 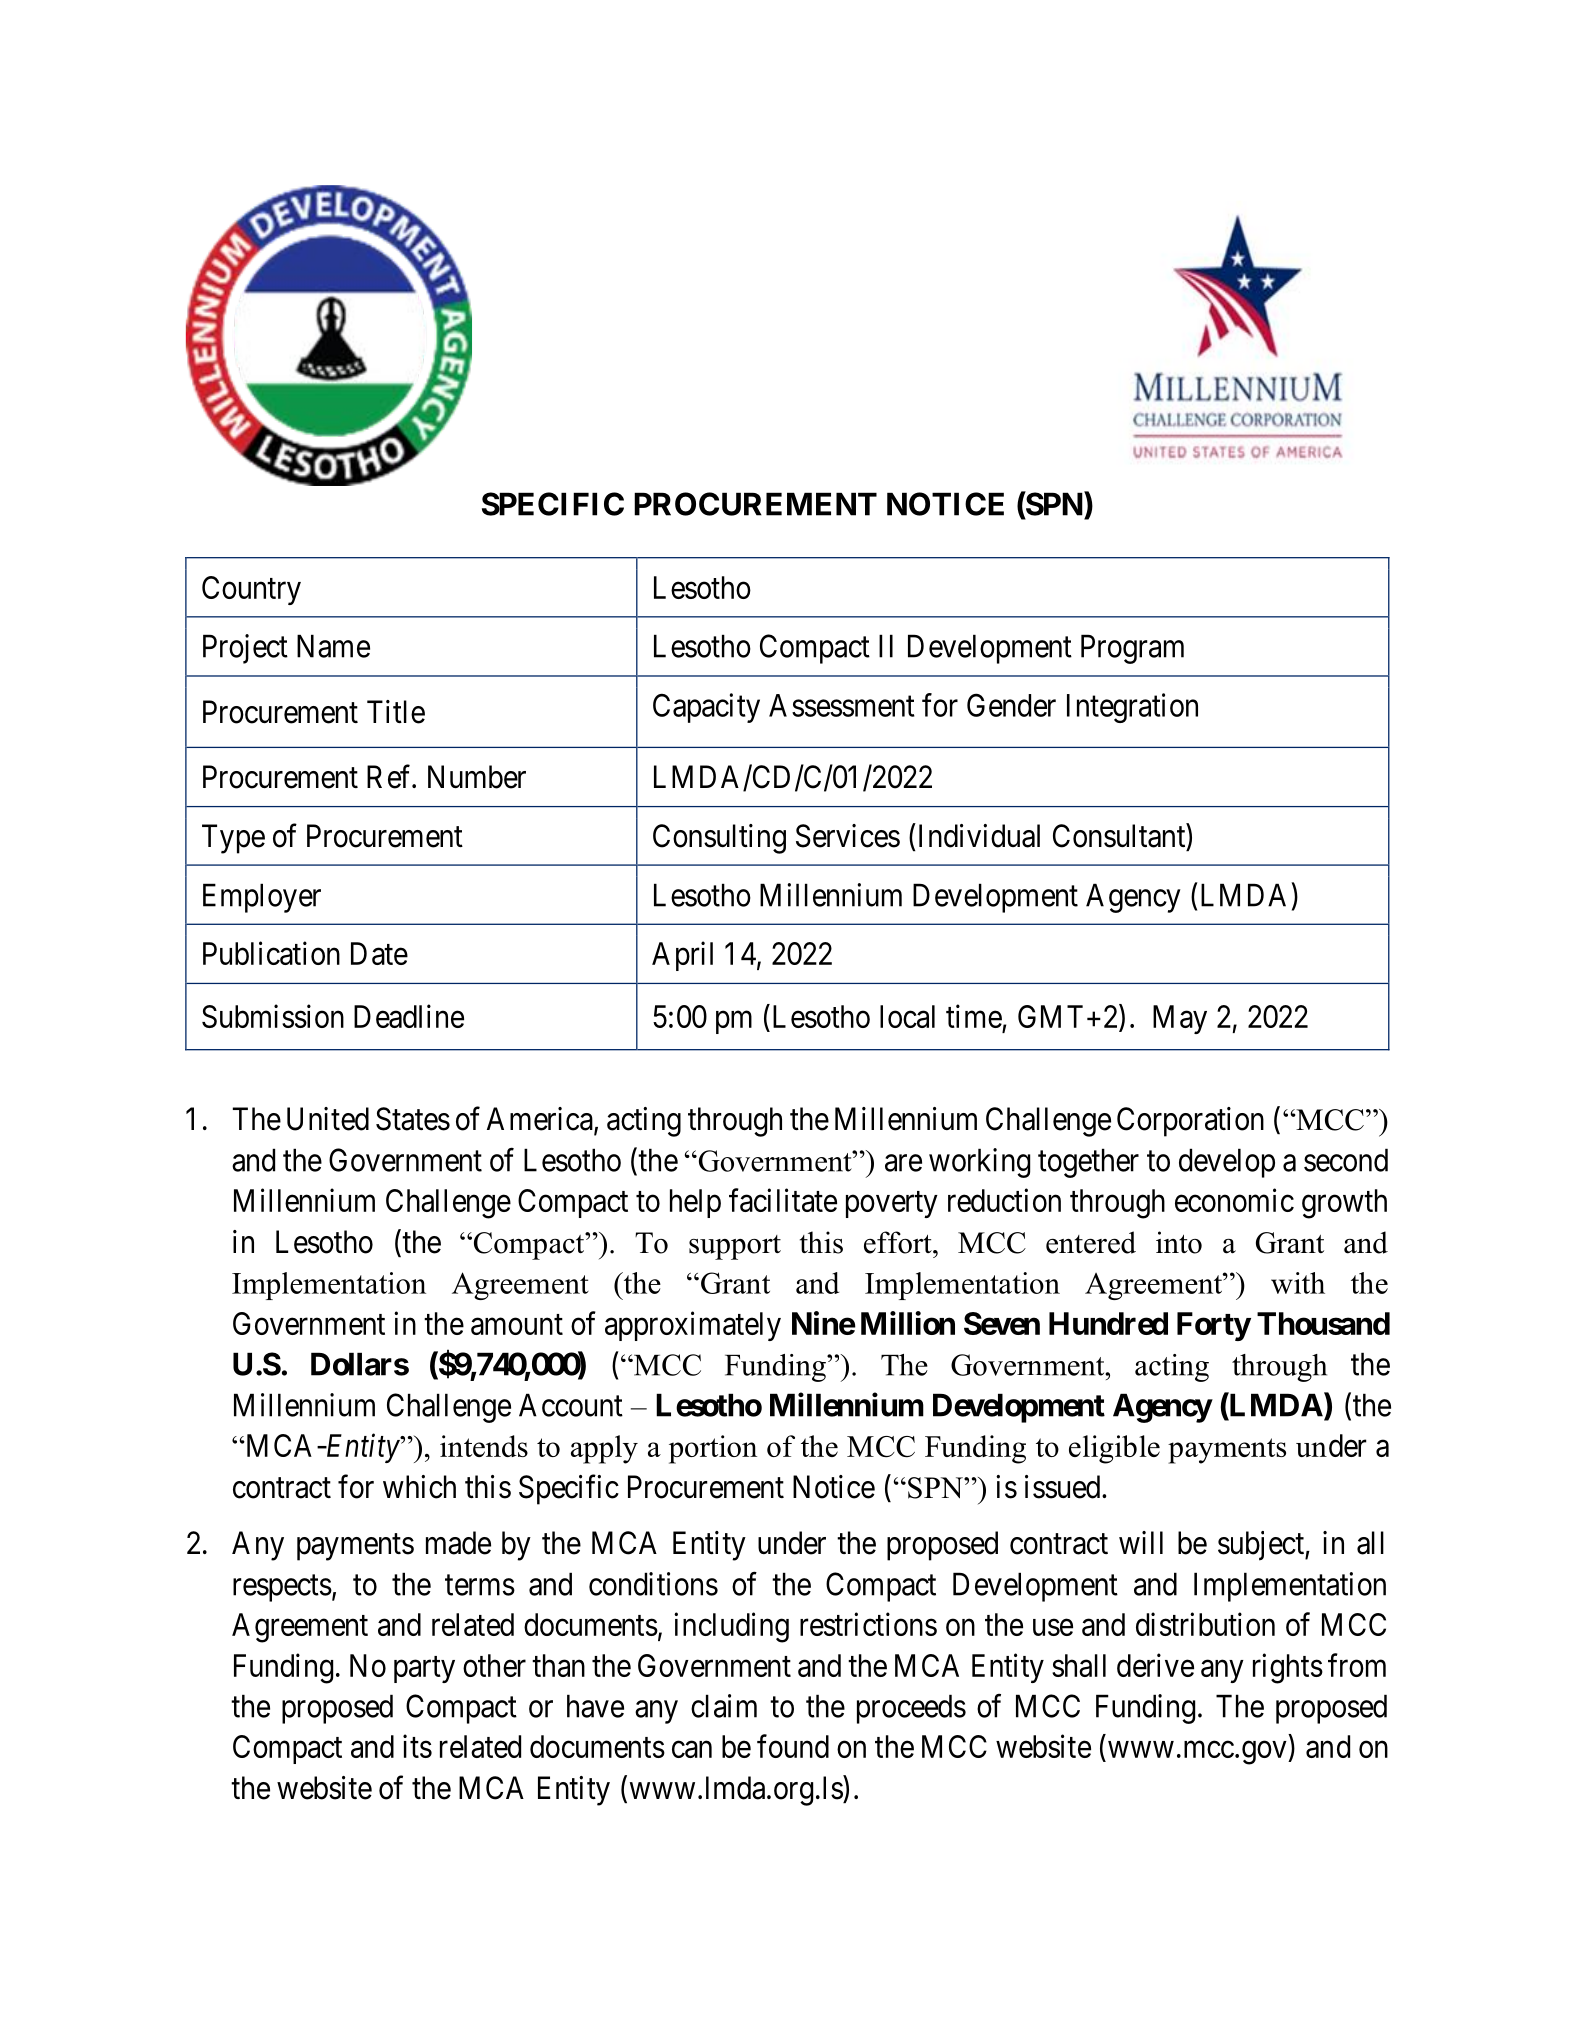 What do you see at coordinates (783, 1200) in the document?
I see `facilitate` at bounding box center [783, 1200].
